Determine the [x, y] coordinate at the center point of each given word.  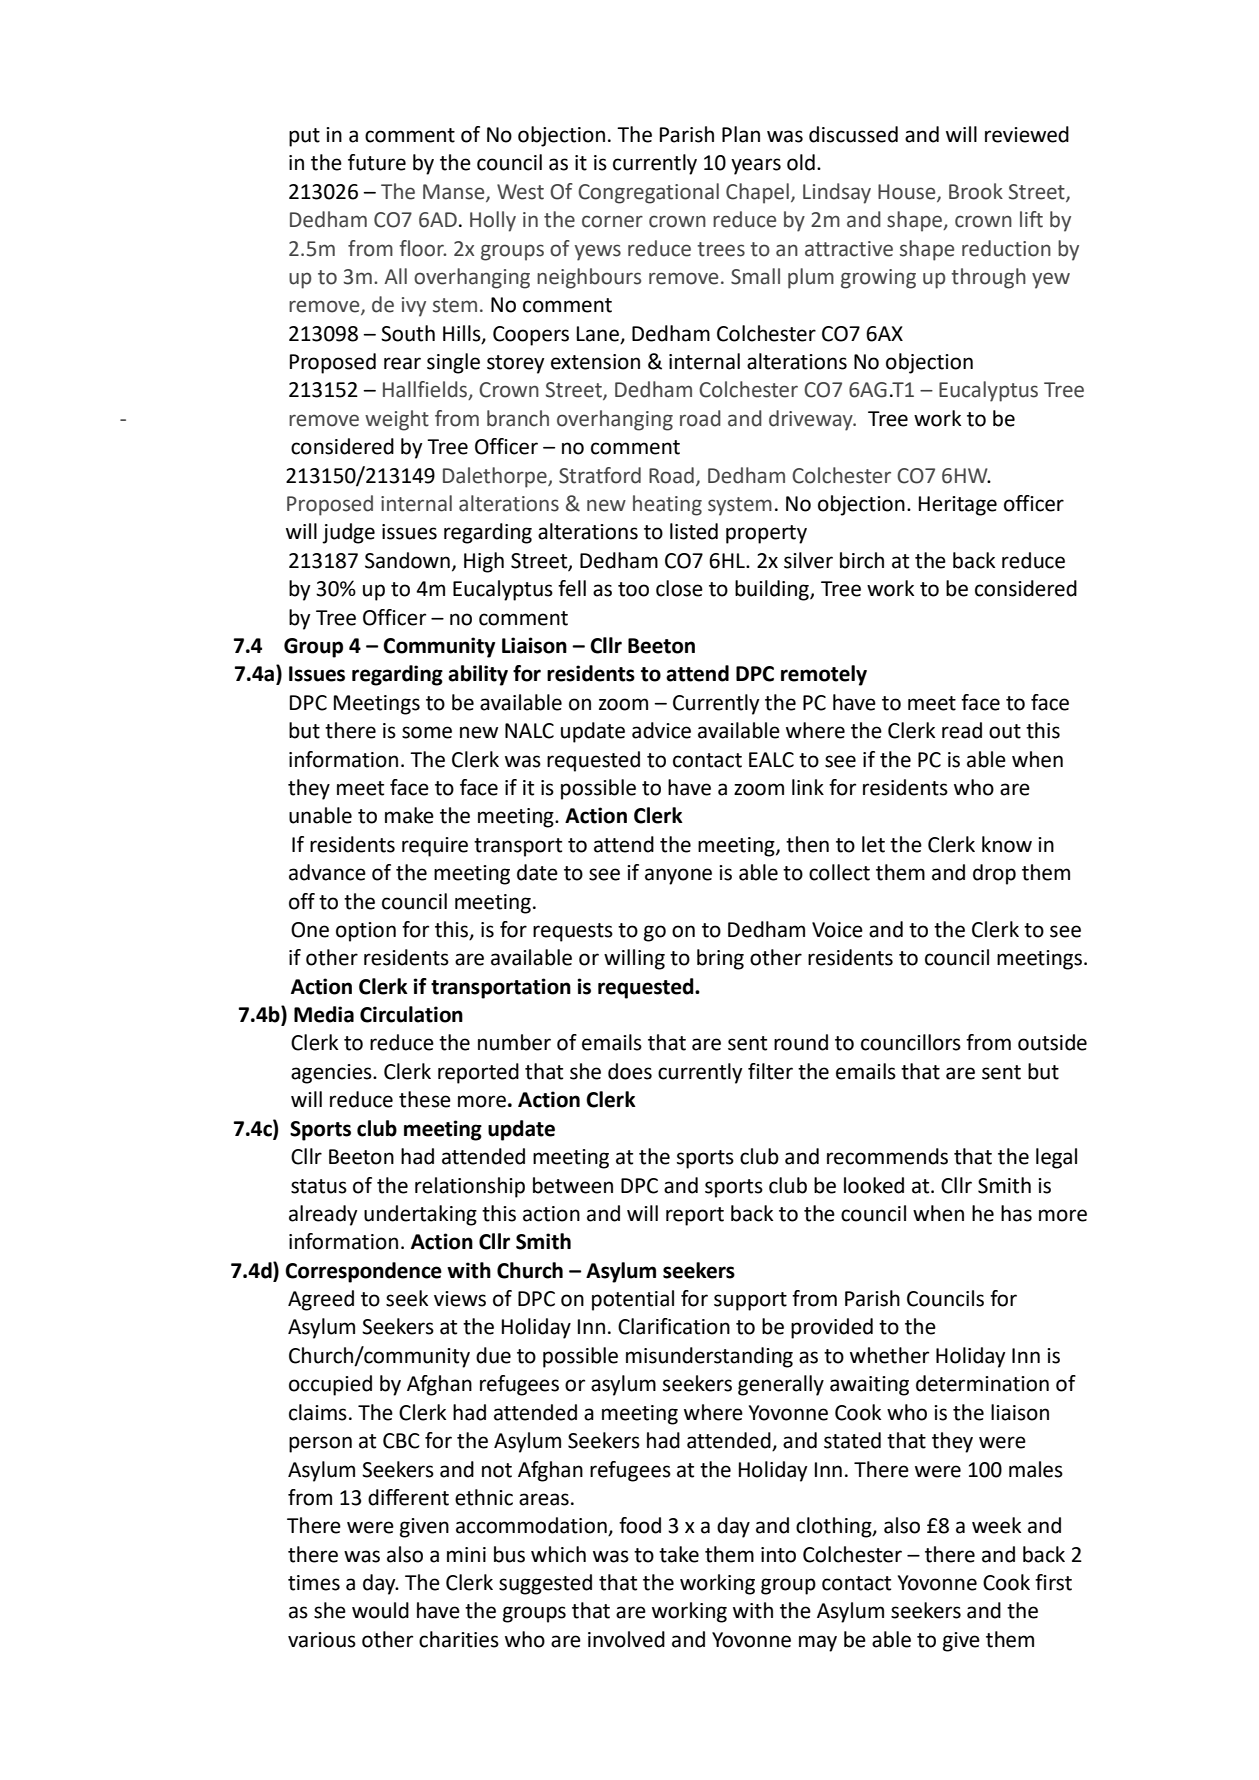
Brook [976, 191]
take [679, 1554]
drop [994, 874]
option [366, 932]
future [377, 162]
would [380, 1610]
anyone [678, 876]
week [996, 1525]
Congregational [648, 193]
